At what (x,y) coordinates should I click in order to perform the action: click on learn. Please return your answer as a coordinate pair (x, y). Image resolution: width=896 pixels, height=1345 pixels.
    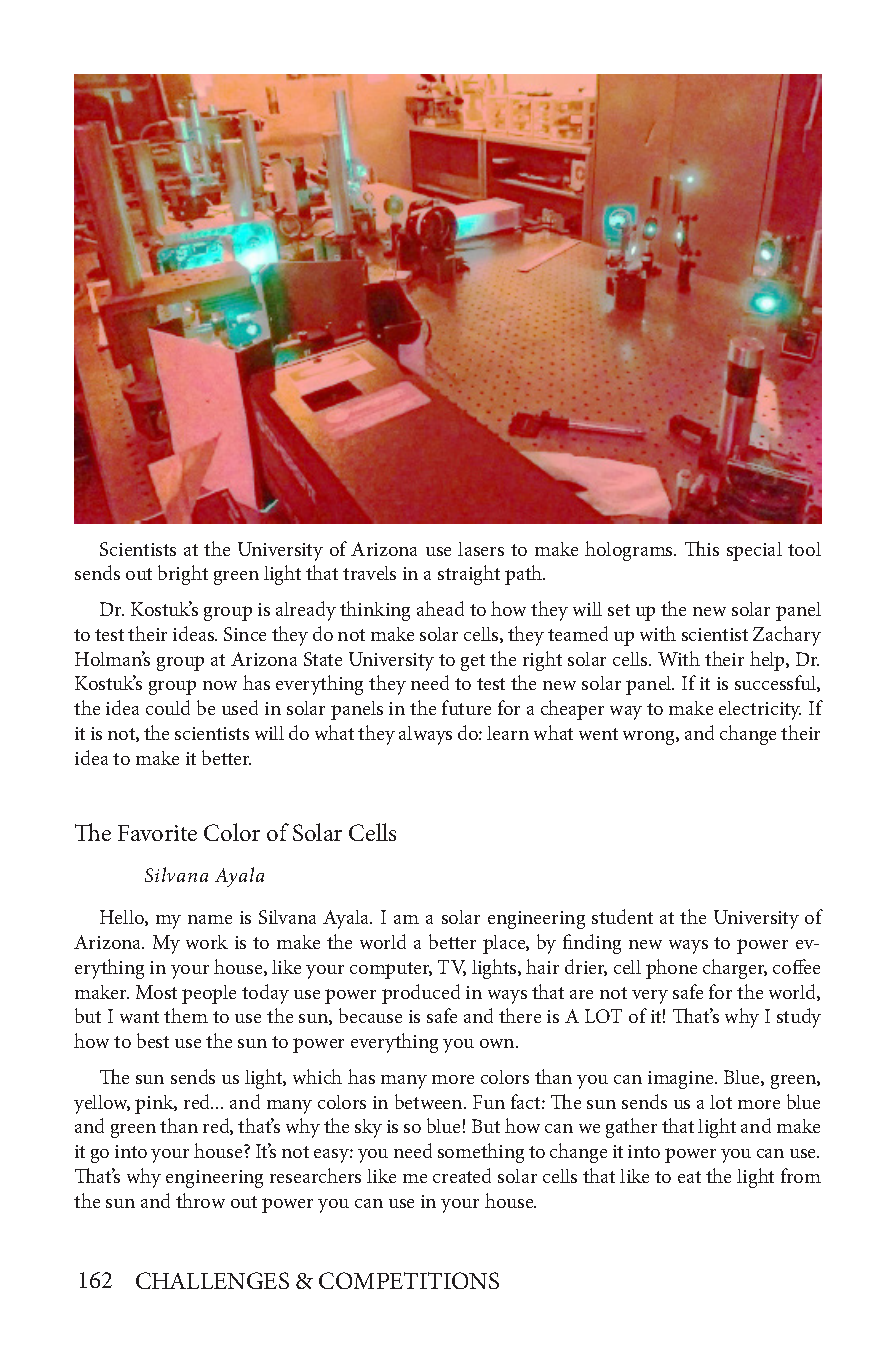
    Looking at the image, I should click on (508, 733).
